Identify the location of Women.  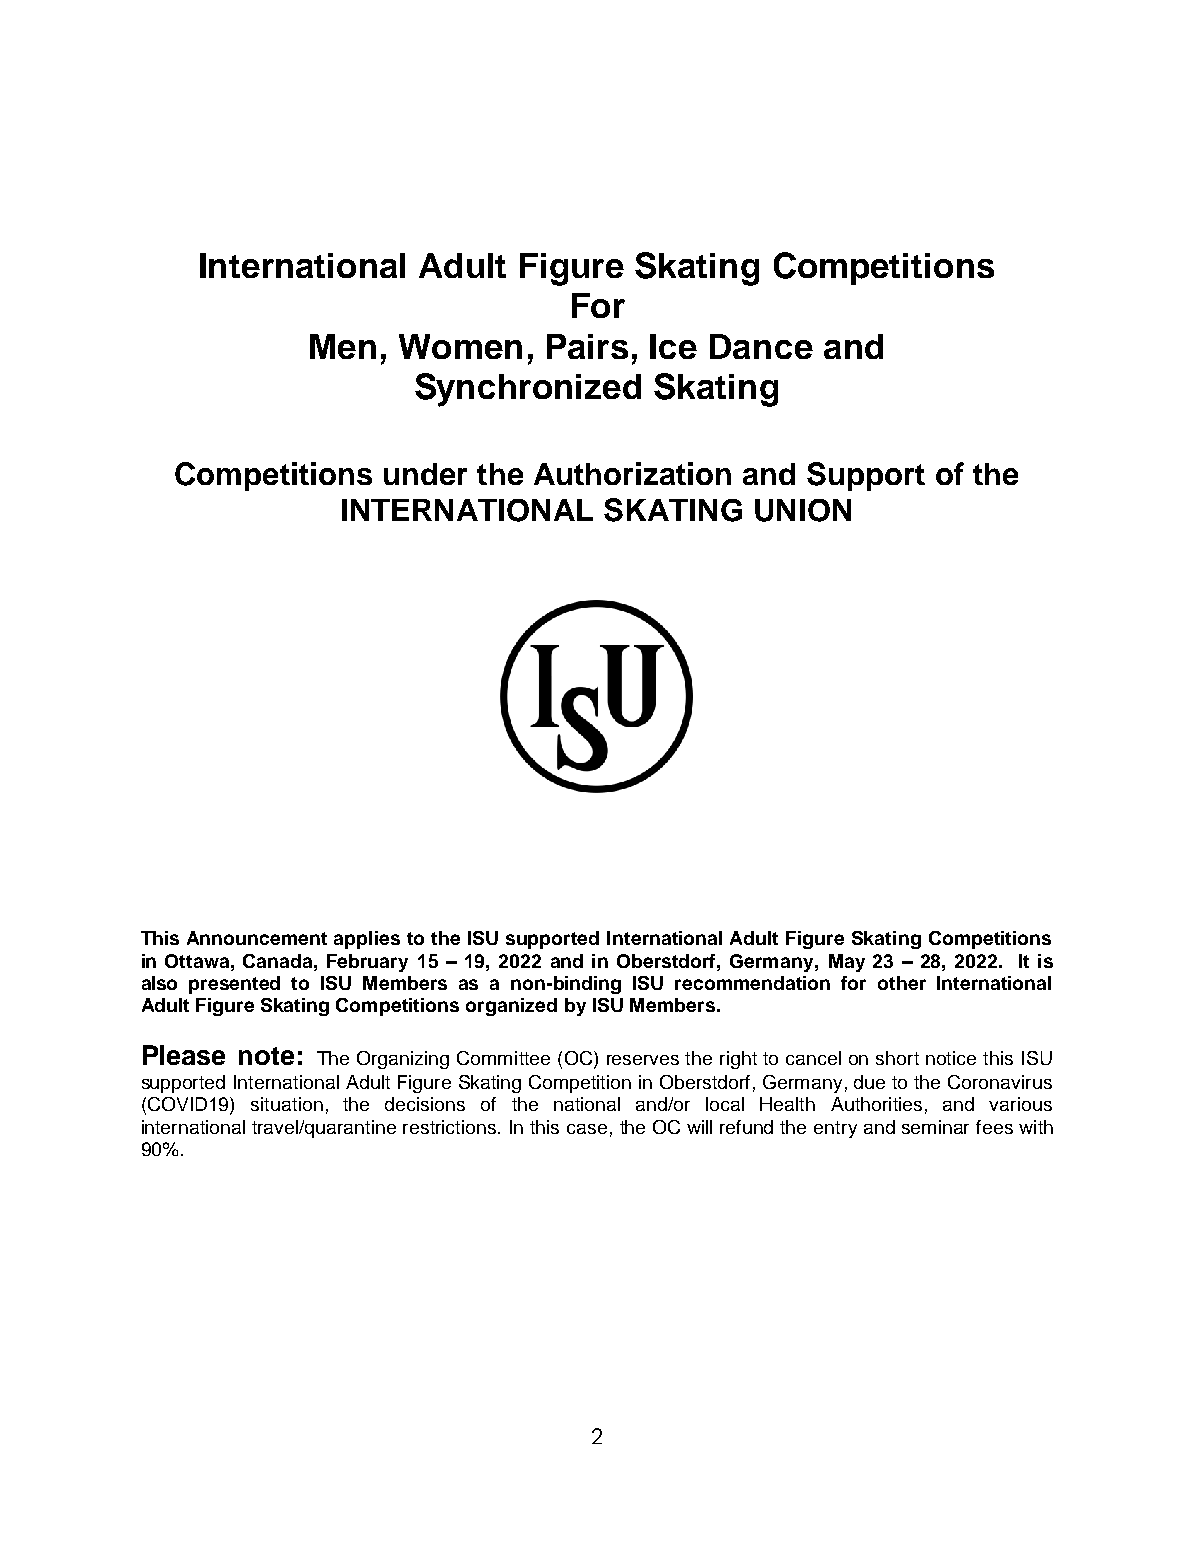
(460, 346).
